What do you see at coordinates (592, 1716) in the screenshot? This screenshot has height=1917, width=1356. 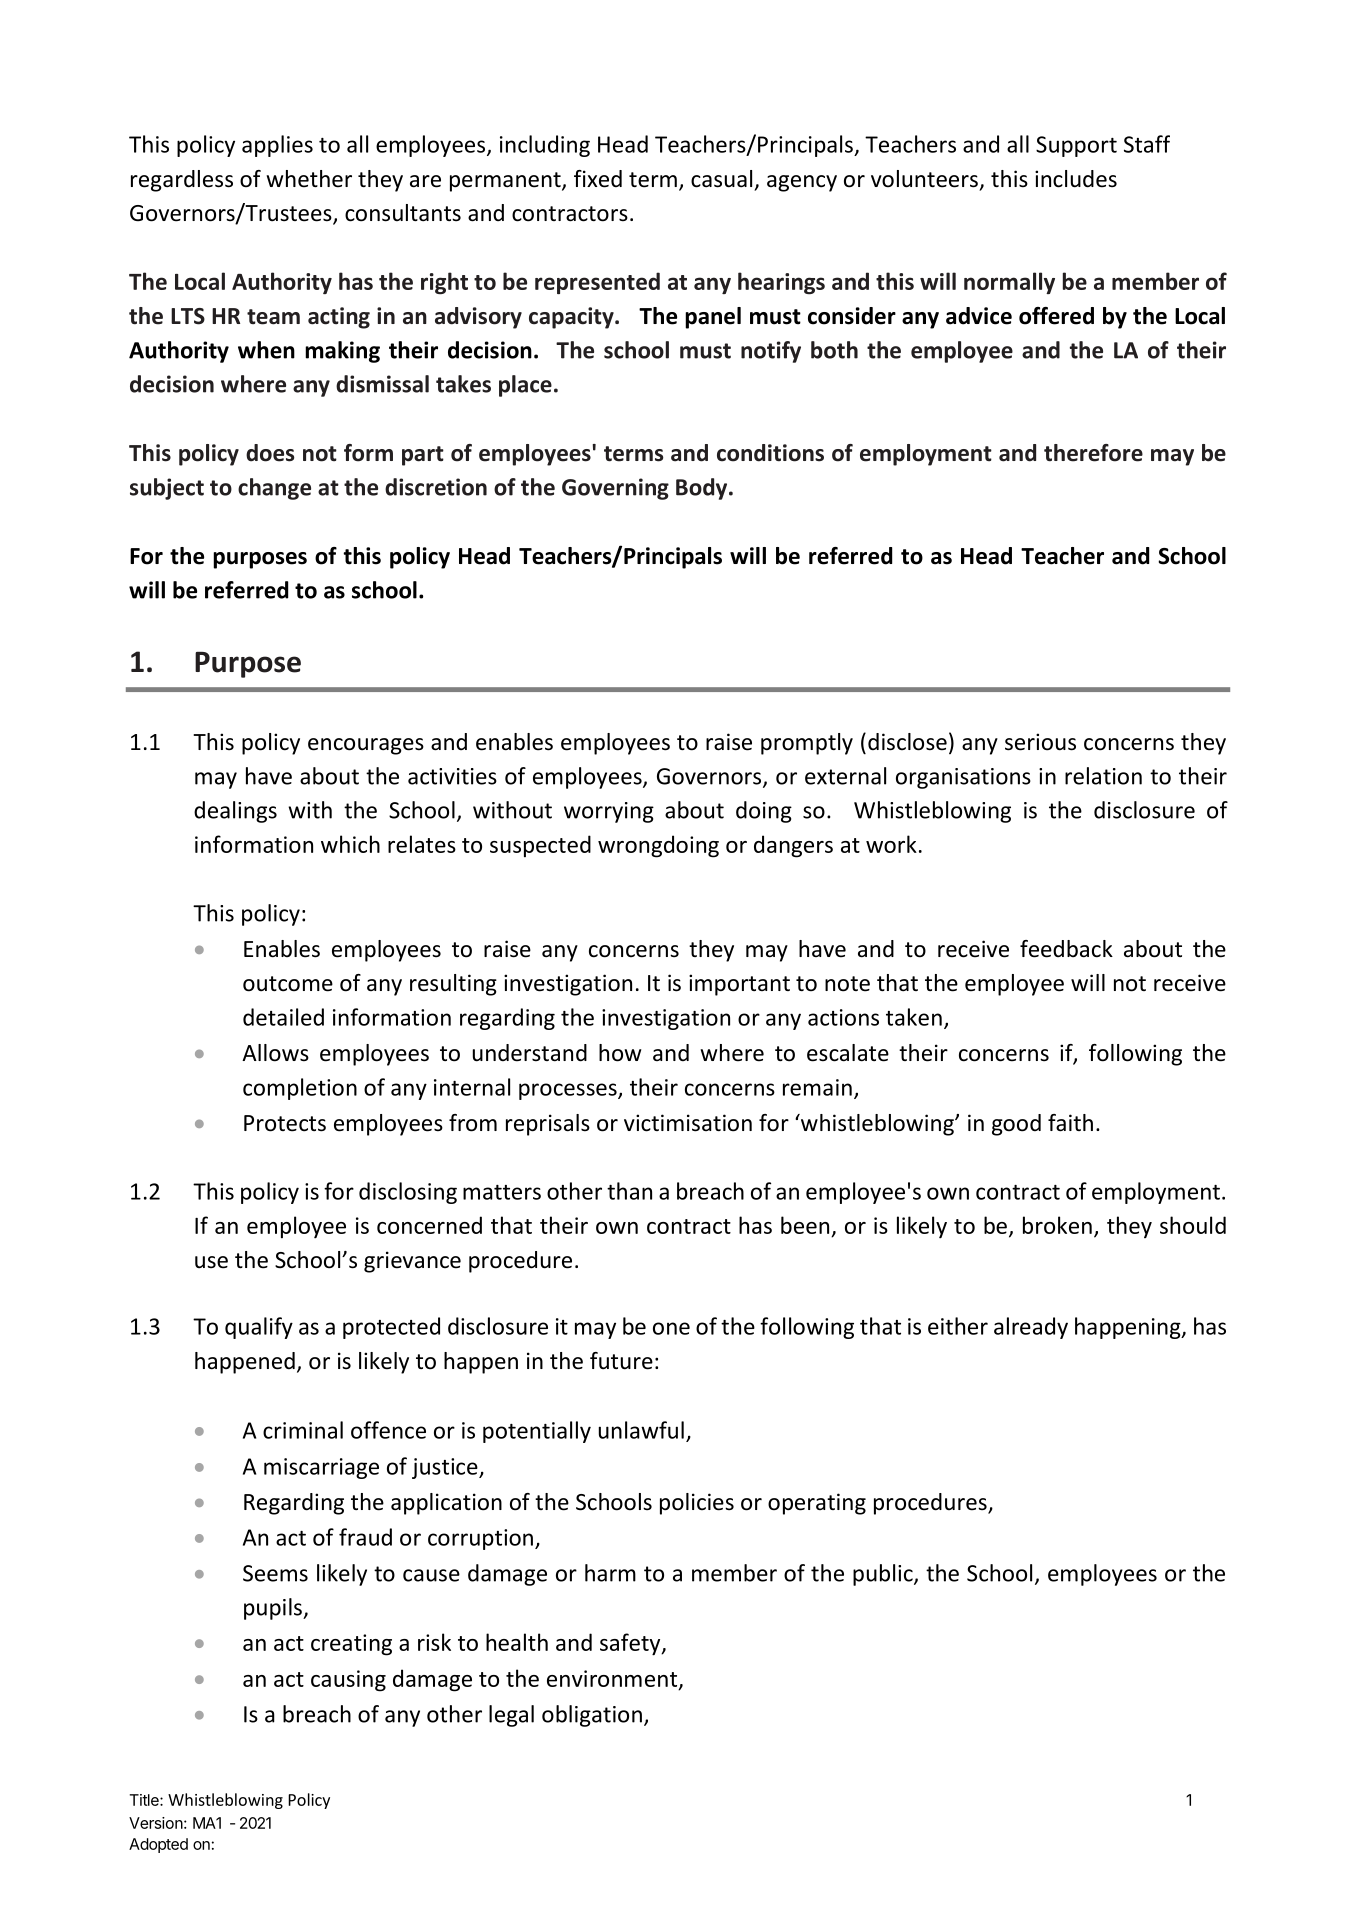 I see `obligation` at bounding box center [592, 1716].
